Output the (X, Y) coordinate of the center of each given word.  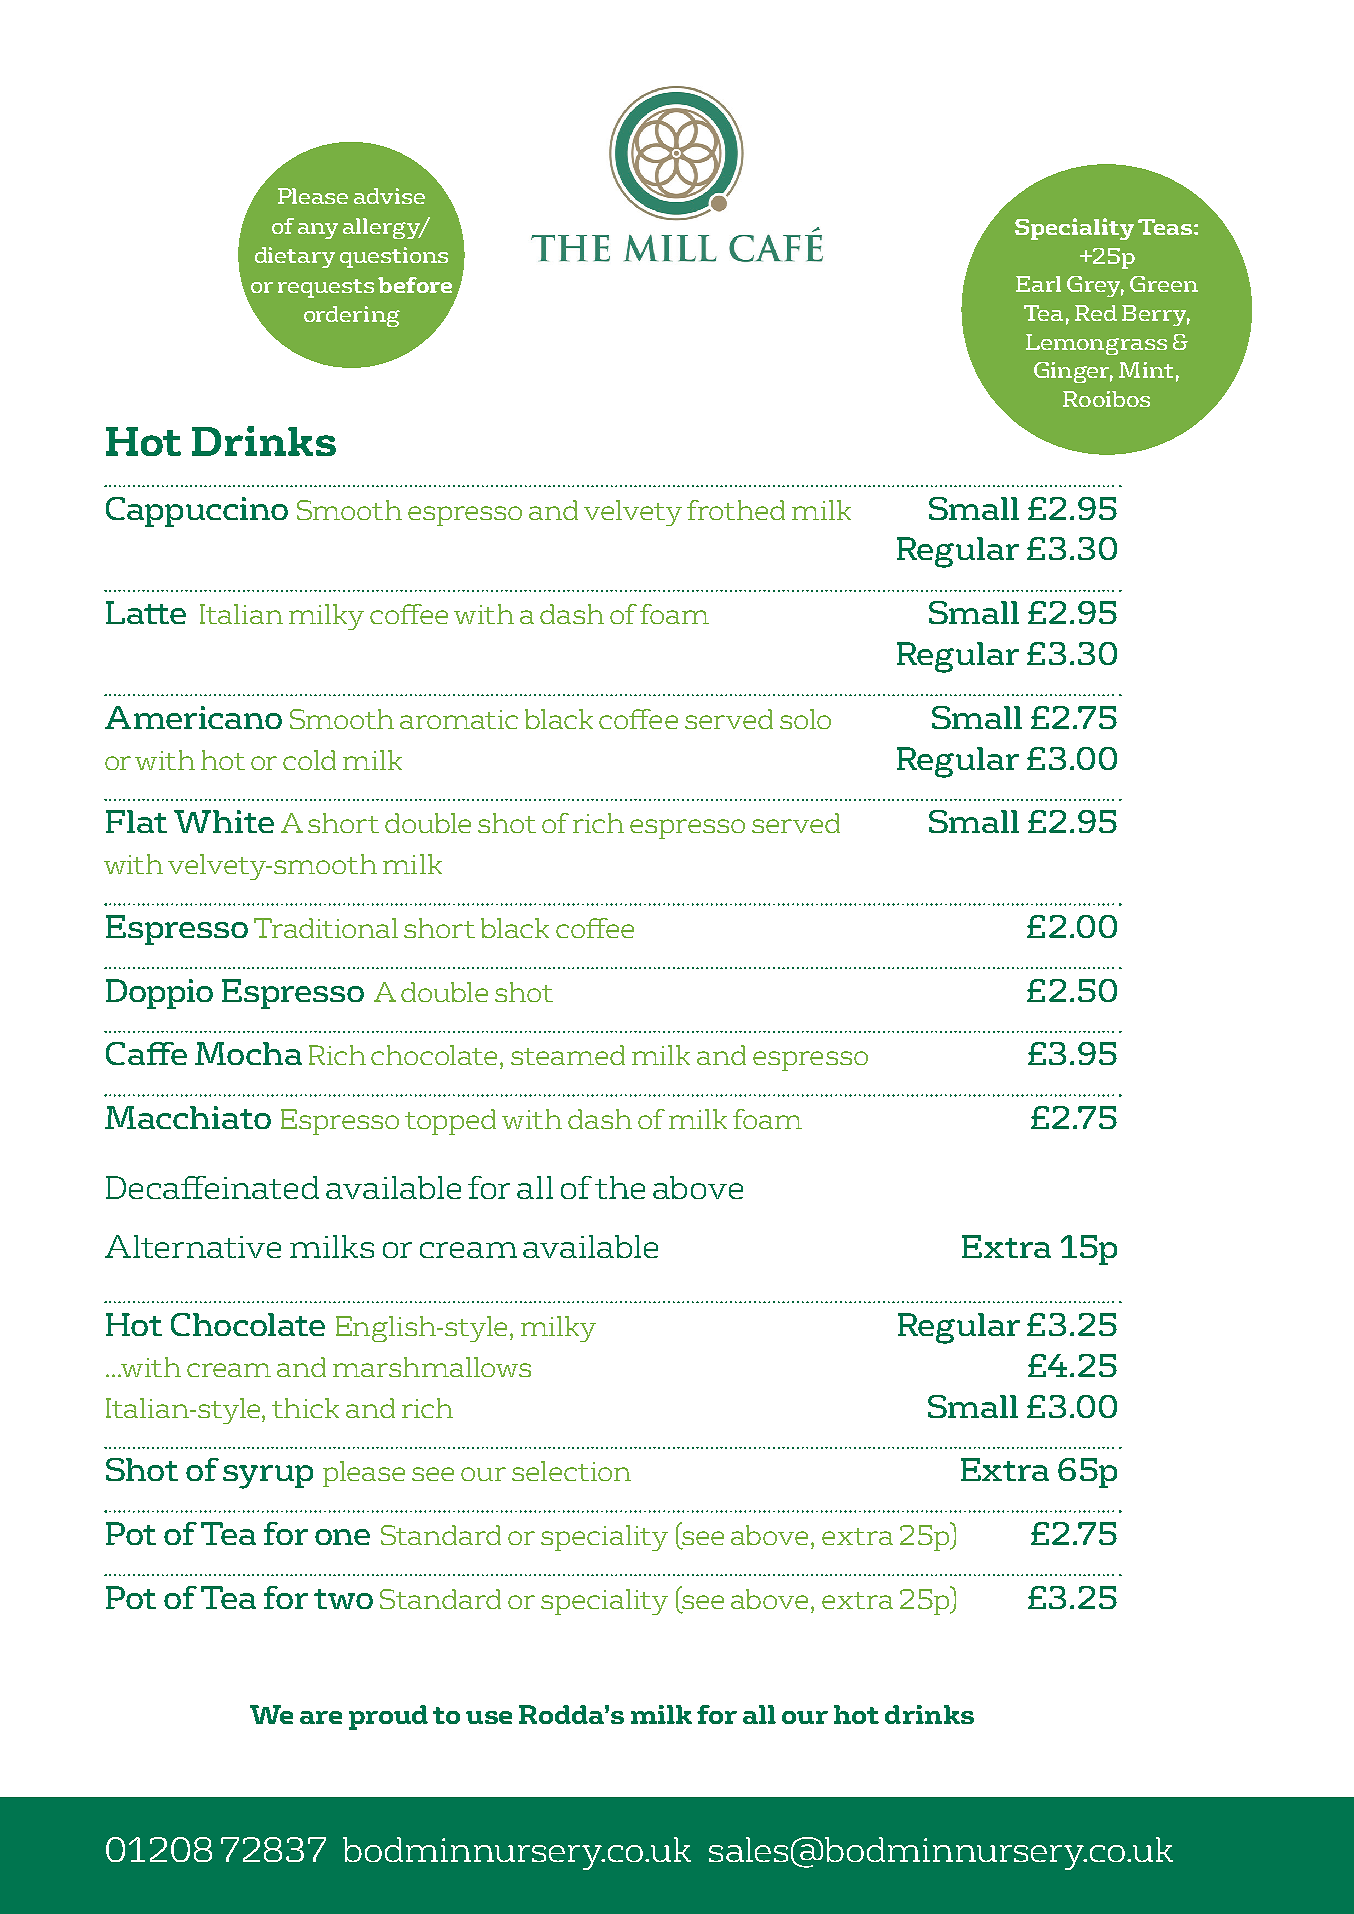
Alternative (193, 1246)
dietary (295, 257)
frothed (736, 510)
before (415, 285)
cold (309, 760)
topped (450, 1122)
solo (805, 719)
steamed (568, 1055)
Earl (1038, 284)
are (321, 1717)
